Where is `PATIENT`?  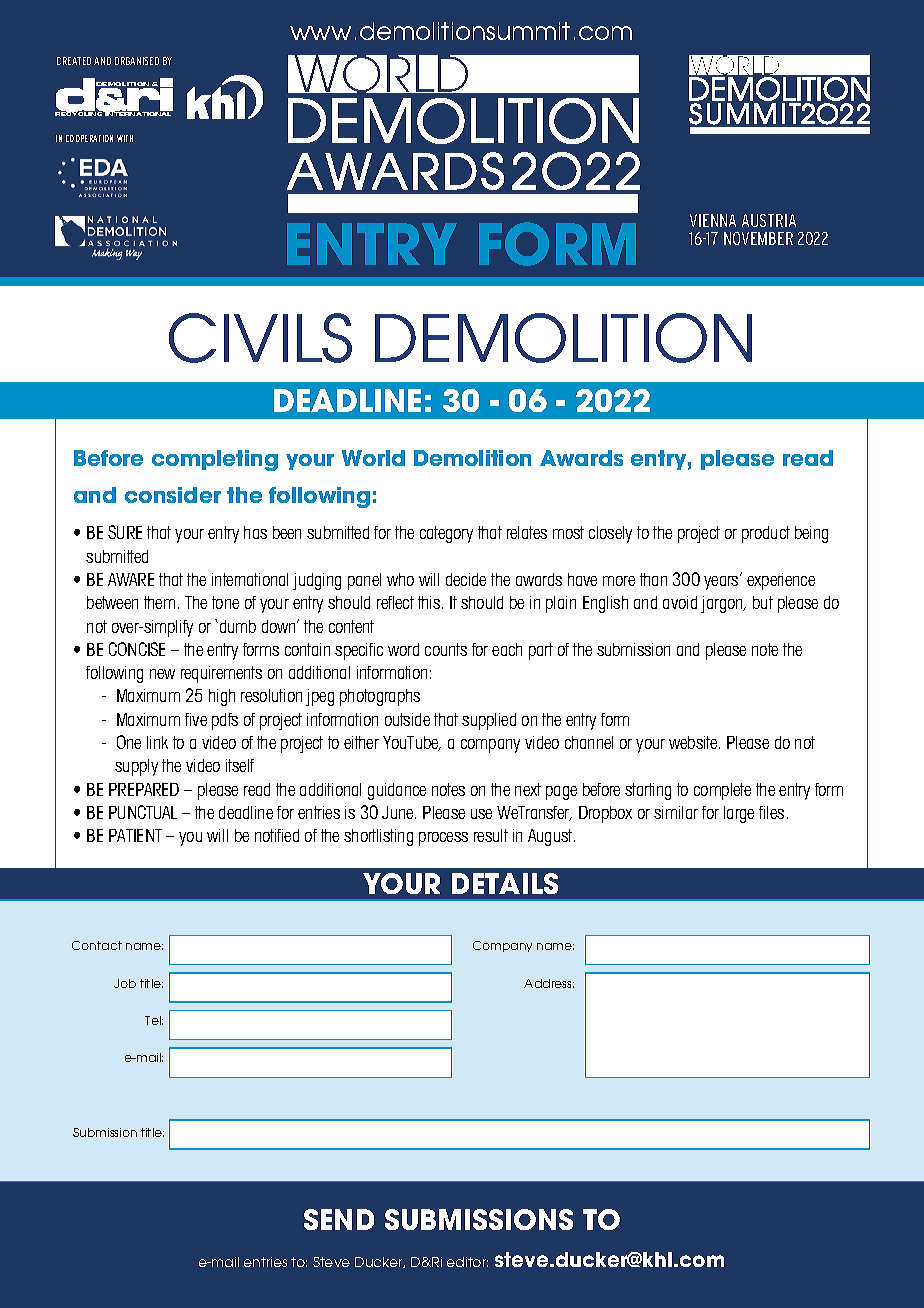 PATIENT is located at coordinates (135, 835).
